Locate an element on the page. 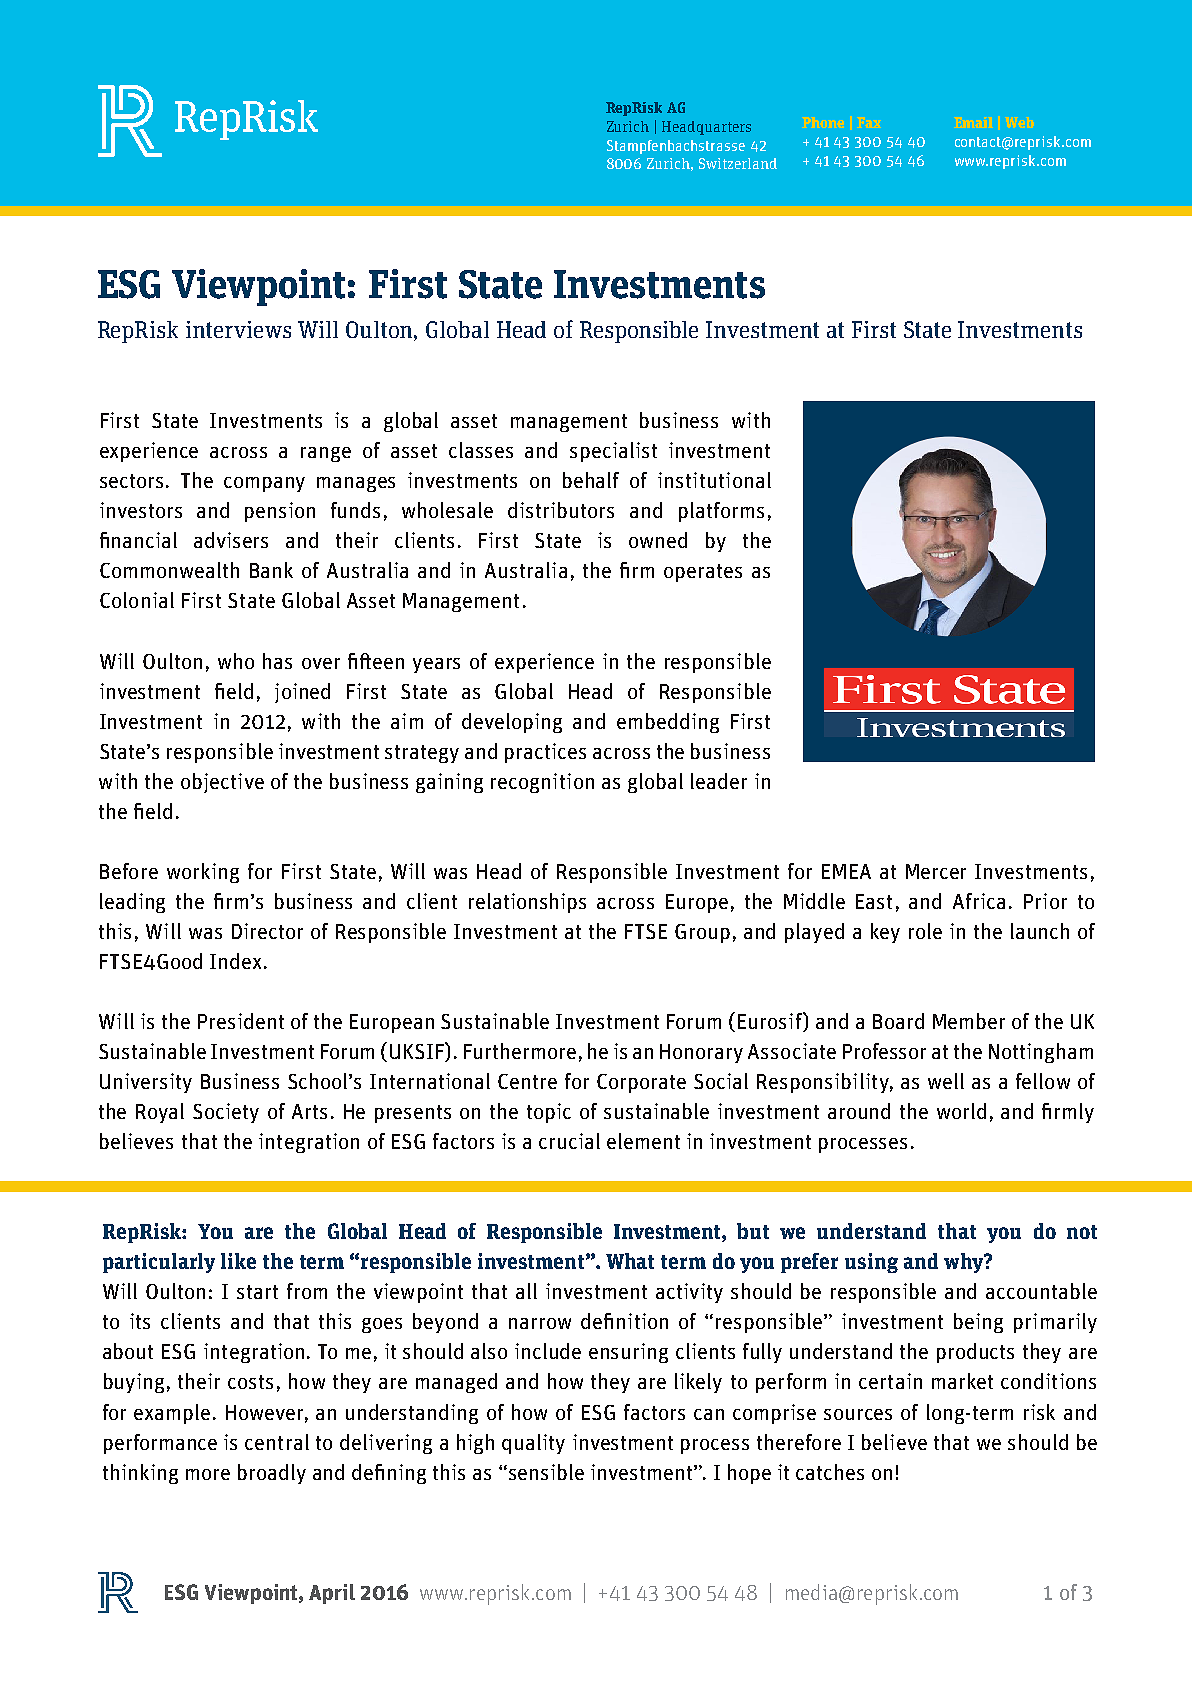 The image size is (1192, 1686). interviews is located at coordinates (238, 329).
